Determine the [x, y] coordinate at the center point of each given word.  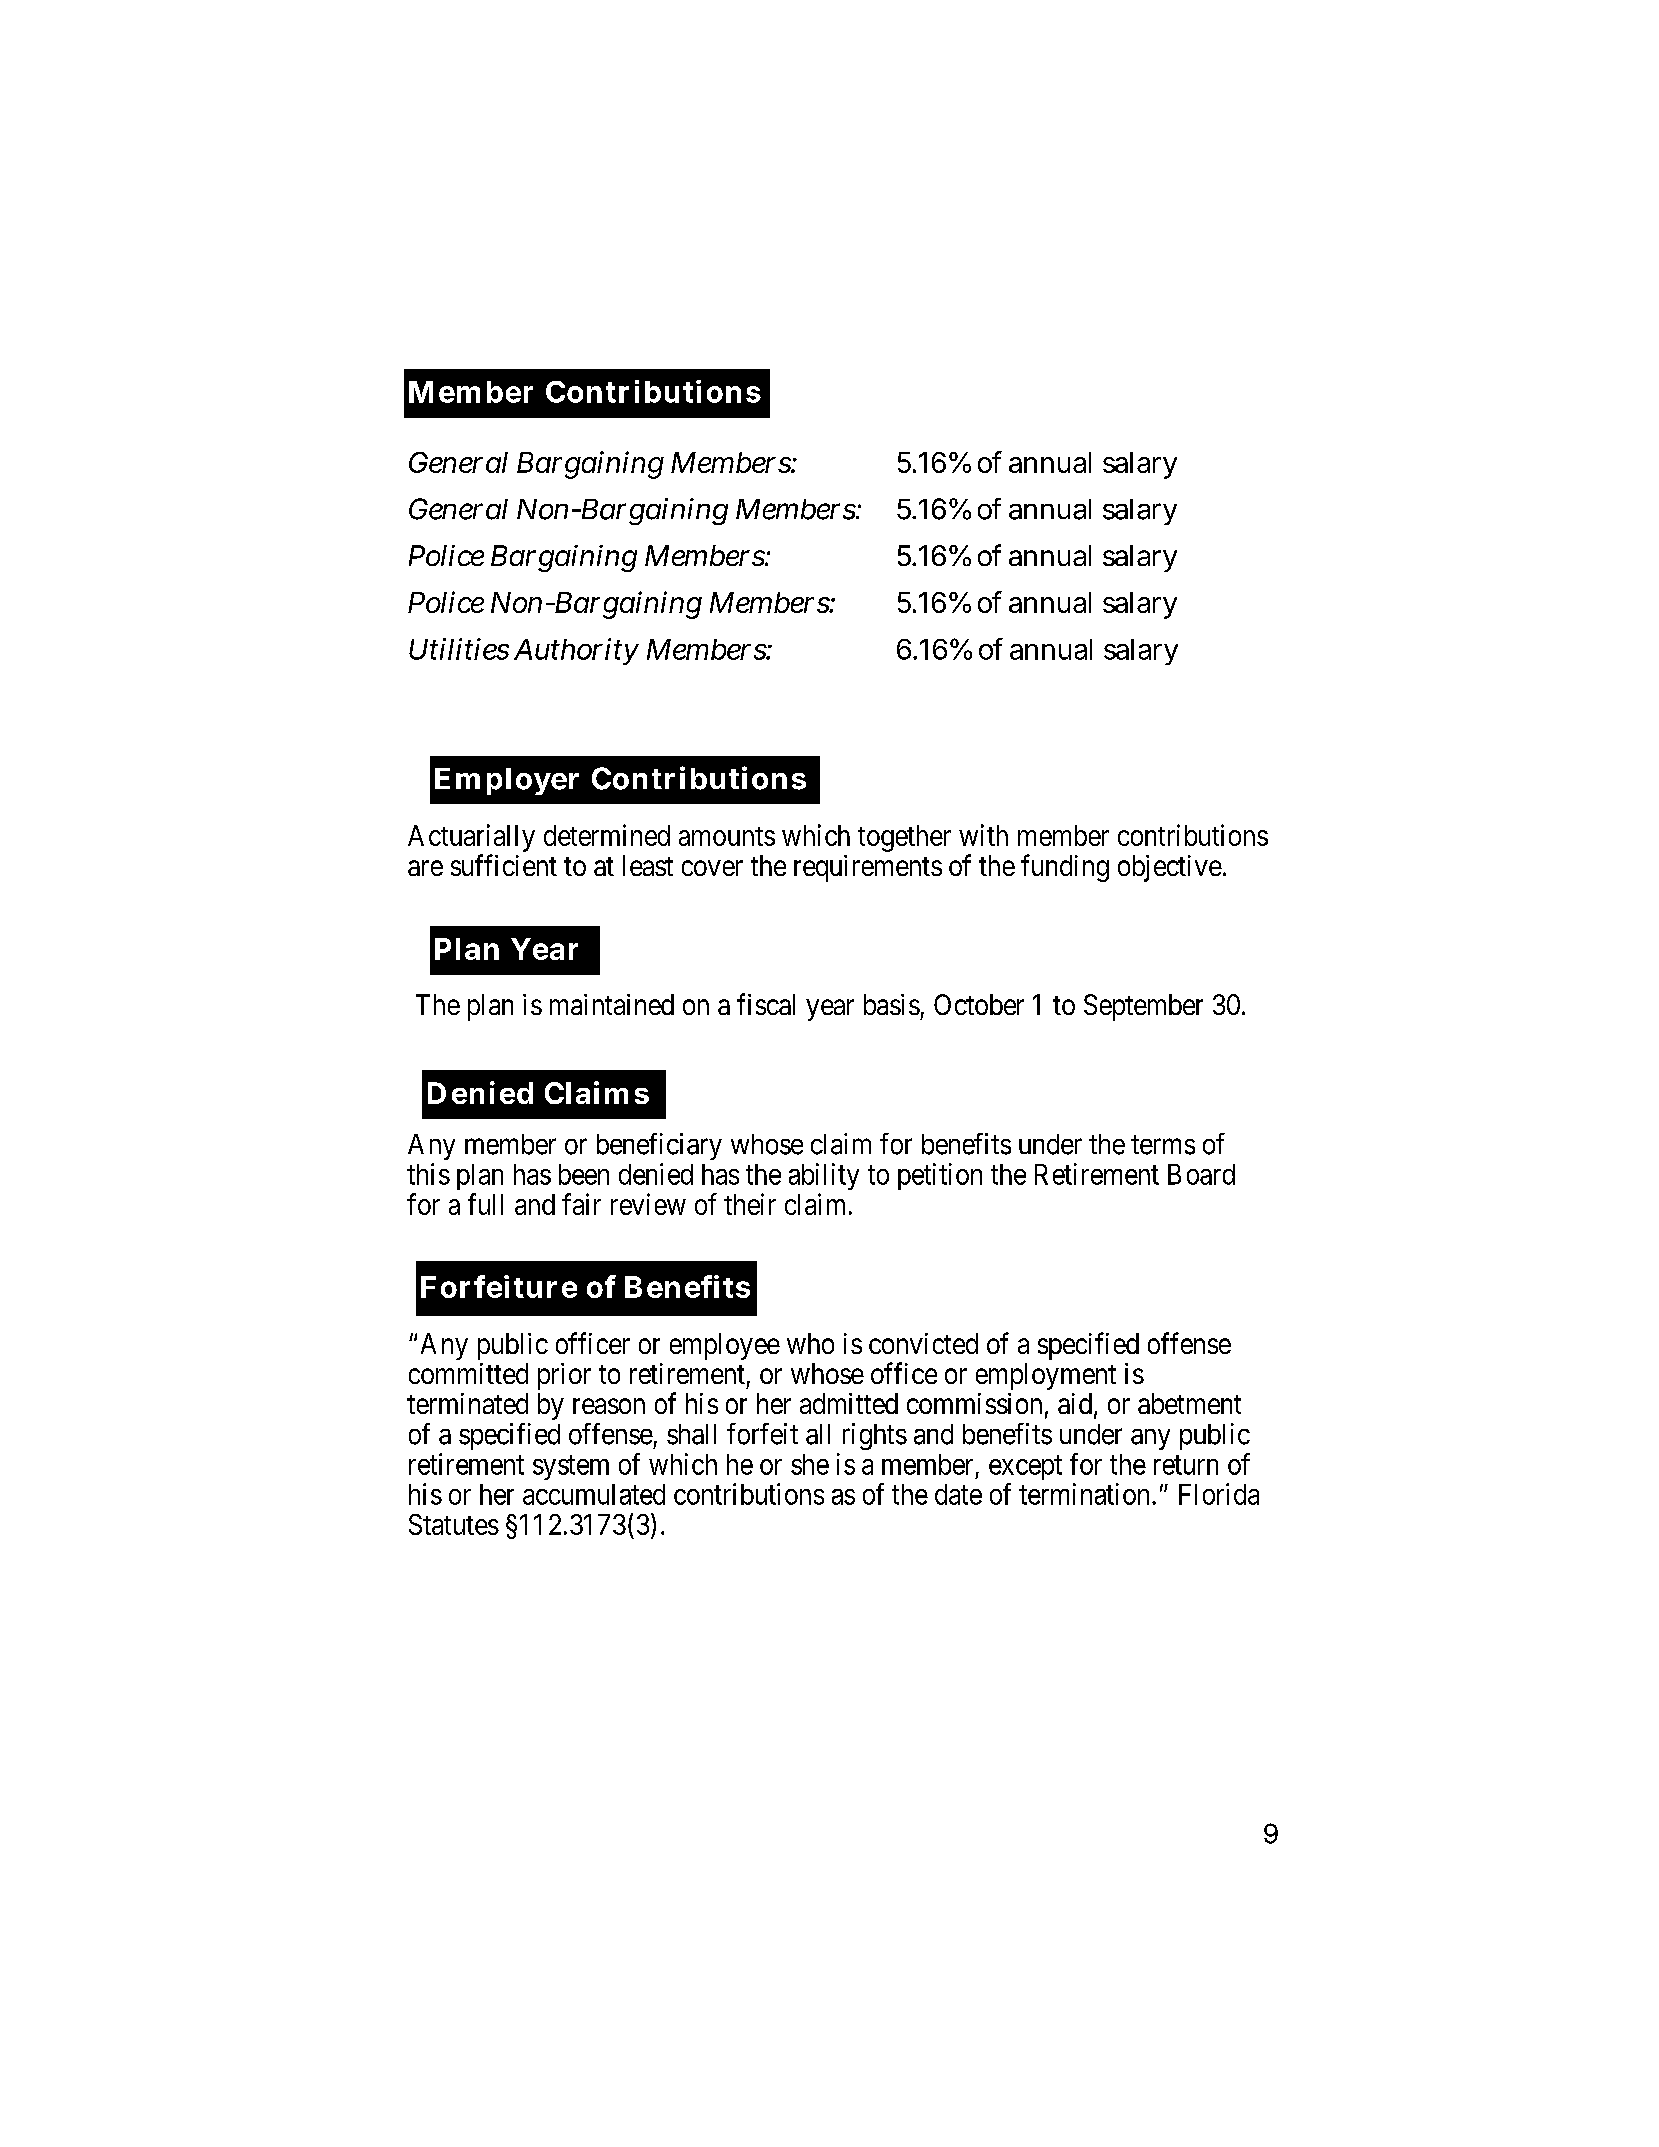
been [584, 1174]
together [904, 838]
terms [1163, 1145]
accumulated [594, 1494]
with [983, 835]
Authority [576, 651]
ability [824, 1176]
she [810, 1464]
